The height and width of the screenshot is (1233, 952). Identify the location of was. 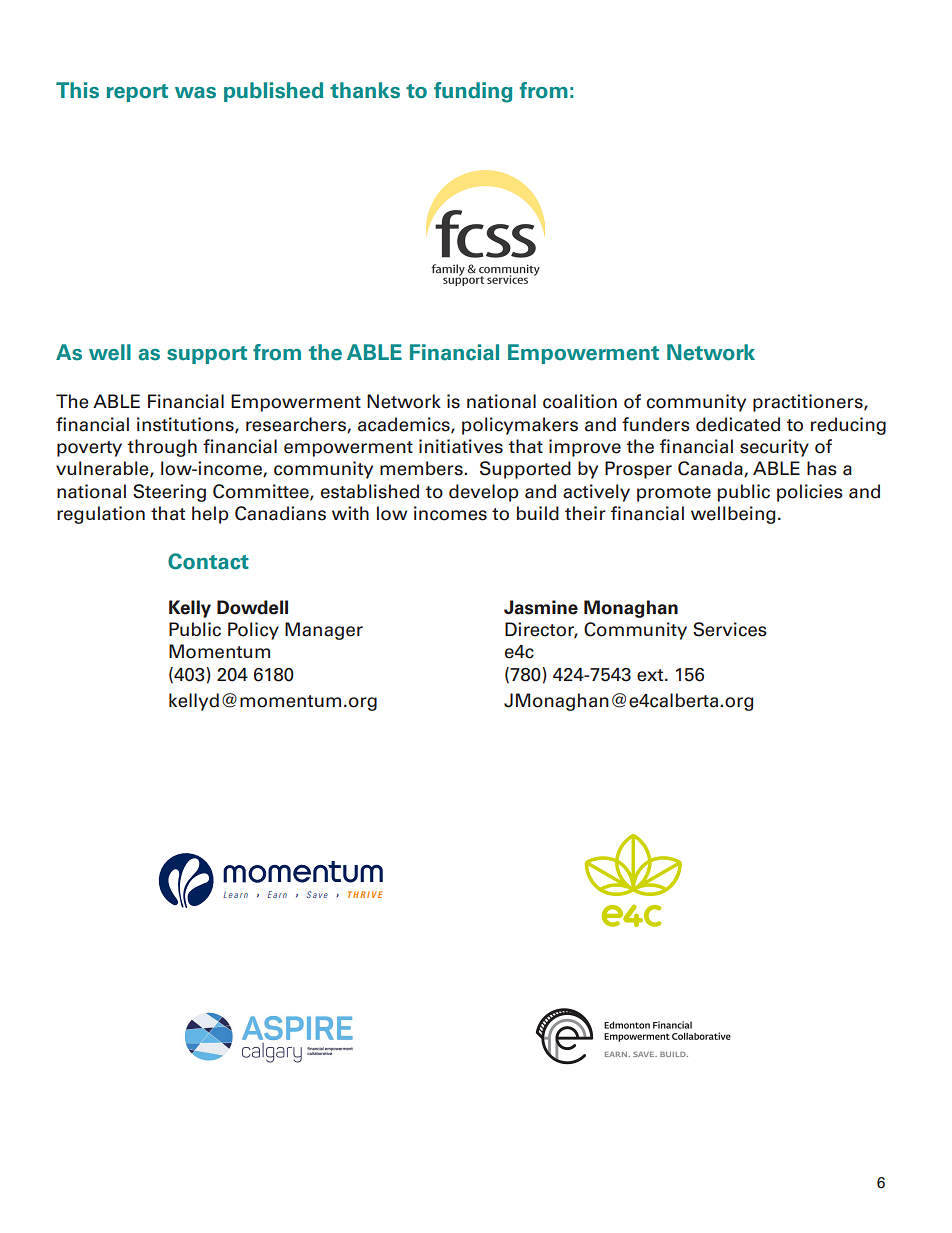
(195, 93).
